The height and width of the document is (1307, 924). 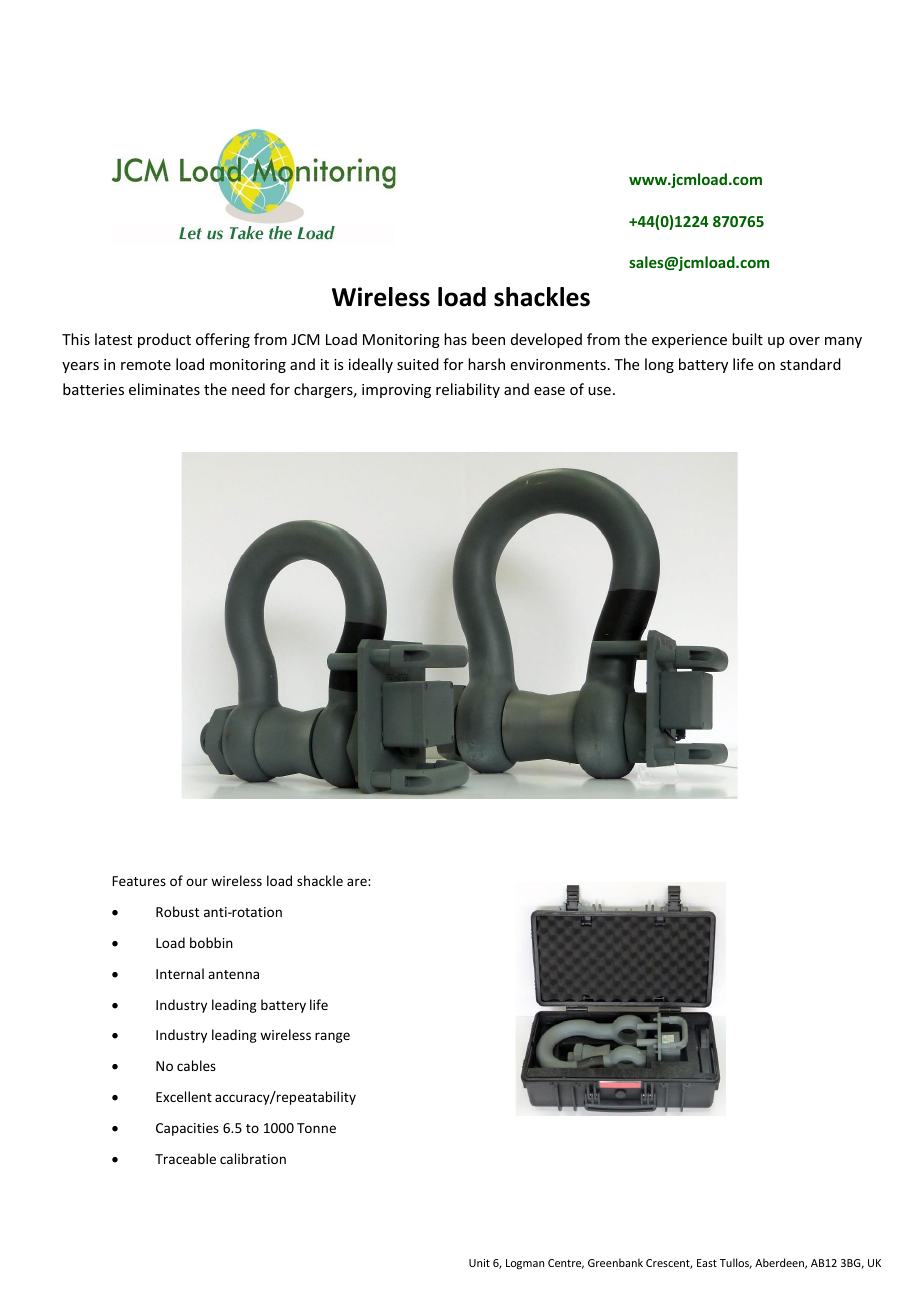 What do you see at coordinates (486, 364) in the document?
I see `harsh` at bounding box center [486, 364].
